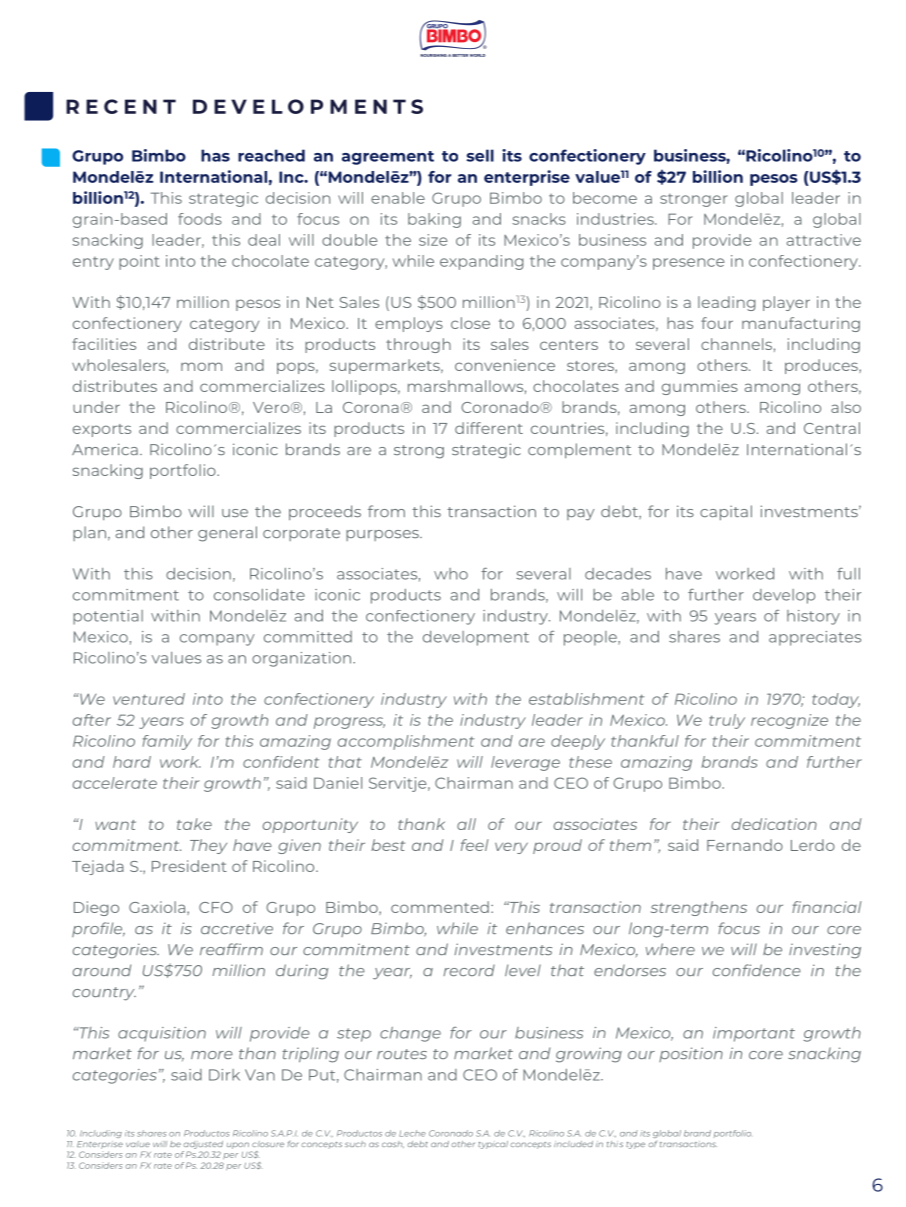 The image size is (906, 1207). I want to click on sell, so click(480, 155).
